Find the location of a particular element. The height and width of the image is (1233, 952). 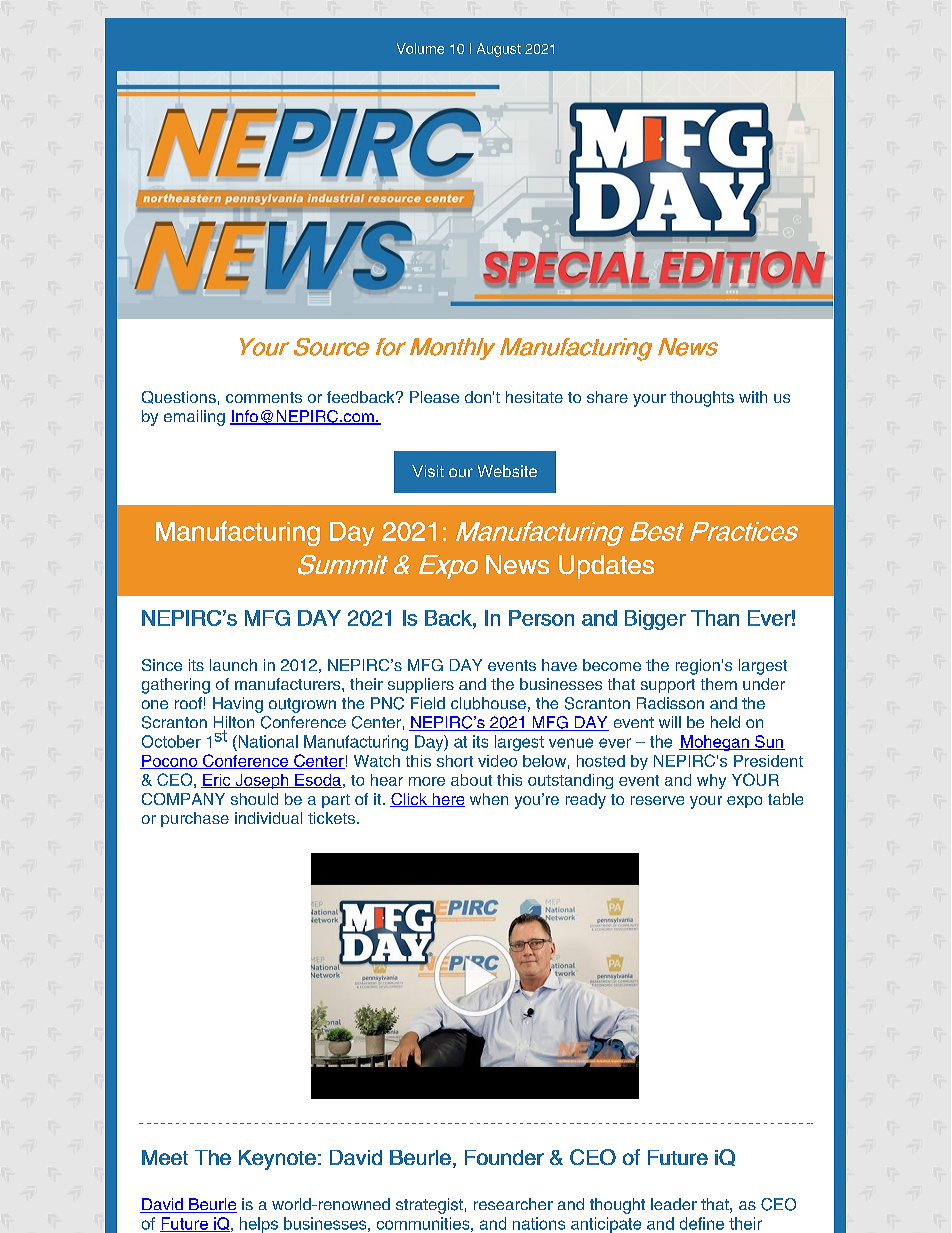

helps is located at coordinates (259, 1225).
